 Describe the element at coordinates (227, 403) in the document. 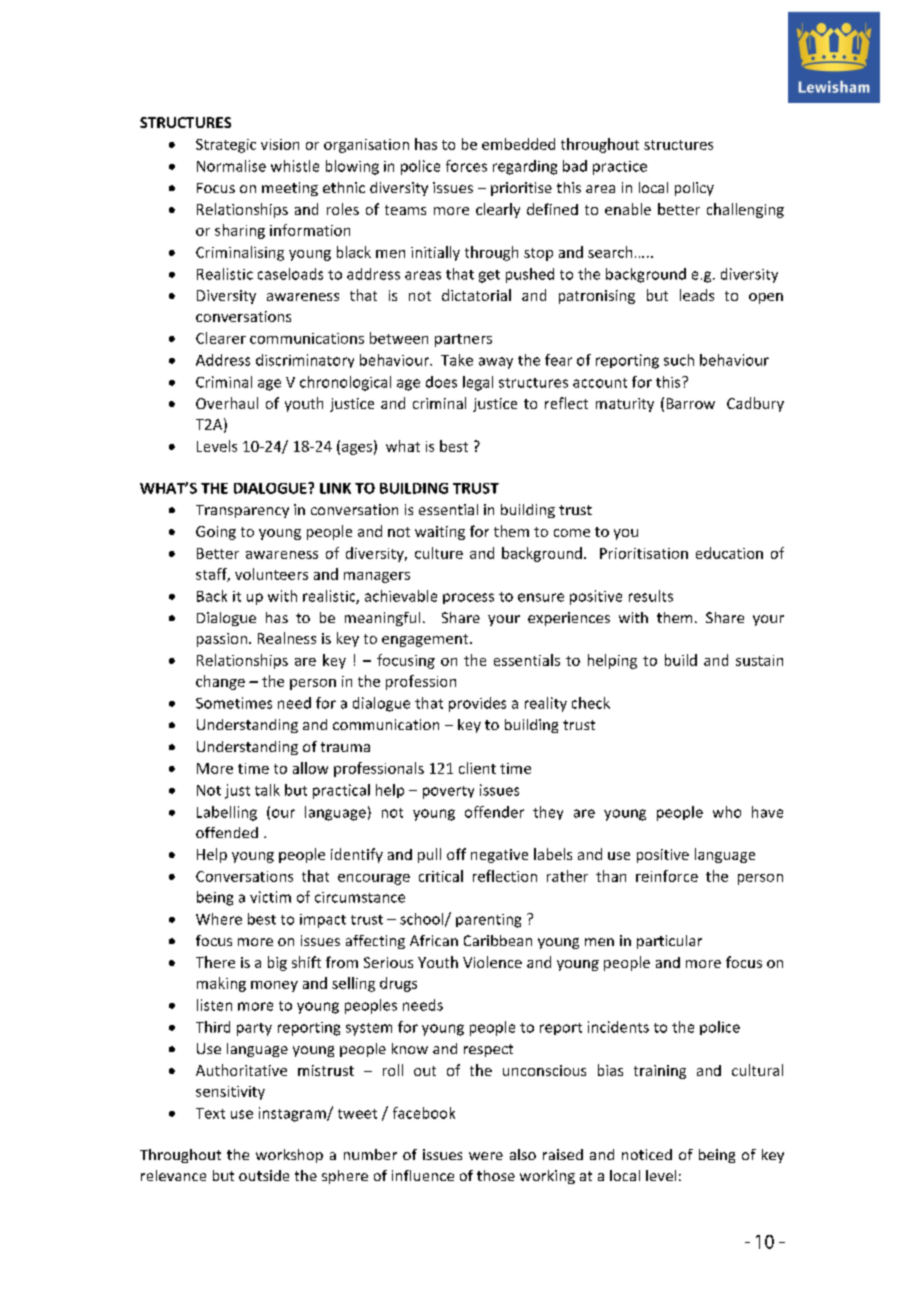

I see `Overhaul` at that location.
